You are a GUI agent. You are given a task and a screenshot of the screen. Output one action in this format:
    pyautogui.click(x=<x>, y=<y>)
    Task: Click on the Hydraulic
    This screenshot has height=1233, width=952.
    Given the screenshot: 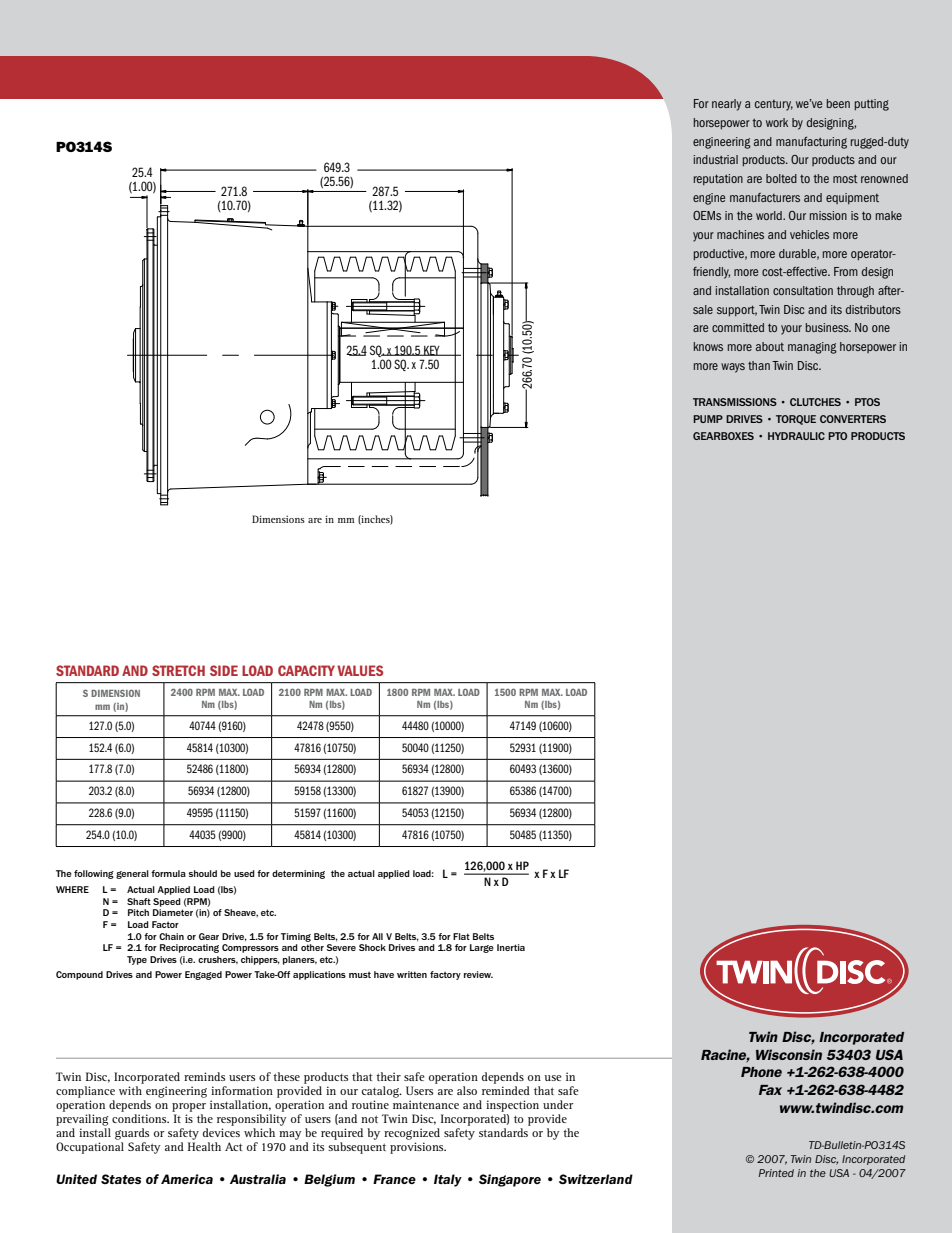 What is the action you would take?
    pyautogui.click(x=796, y=436)
